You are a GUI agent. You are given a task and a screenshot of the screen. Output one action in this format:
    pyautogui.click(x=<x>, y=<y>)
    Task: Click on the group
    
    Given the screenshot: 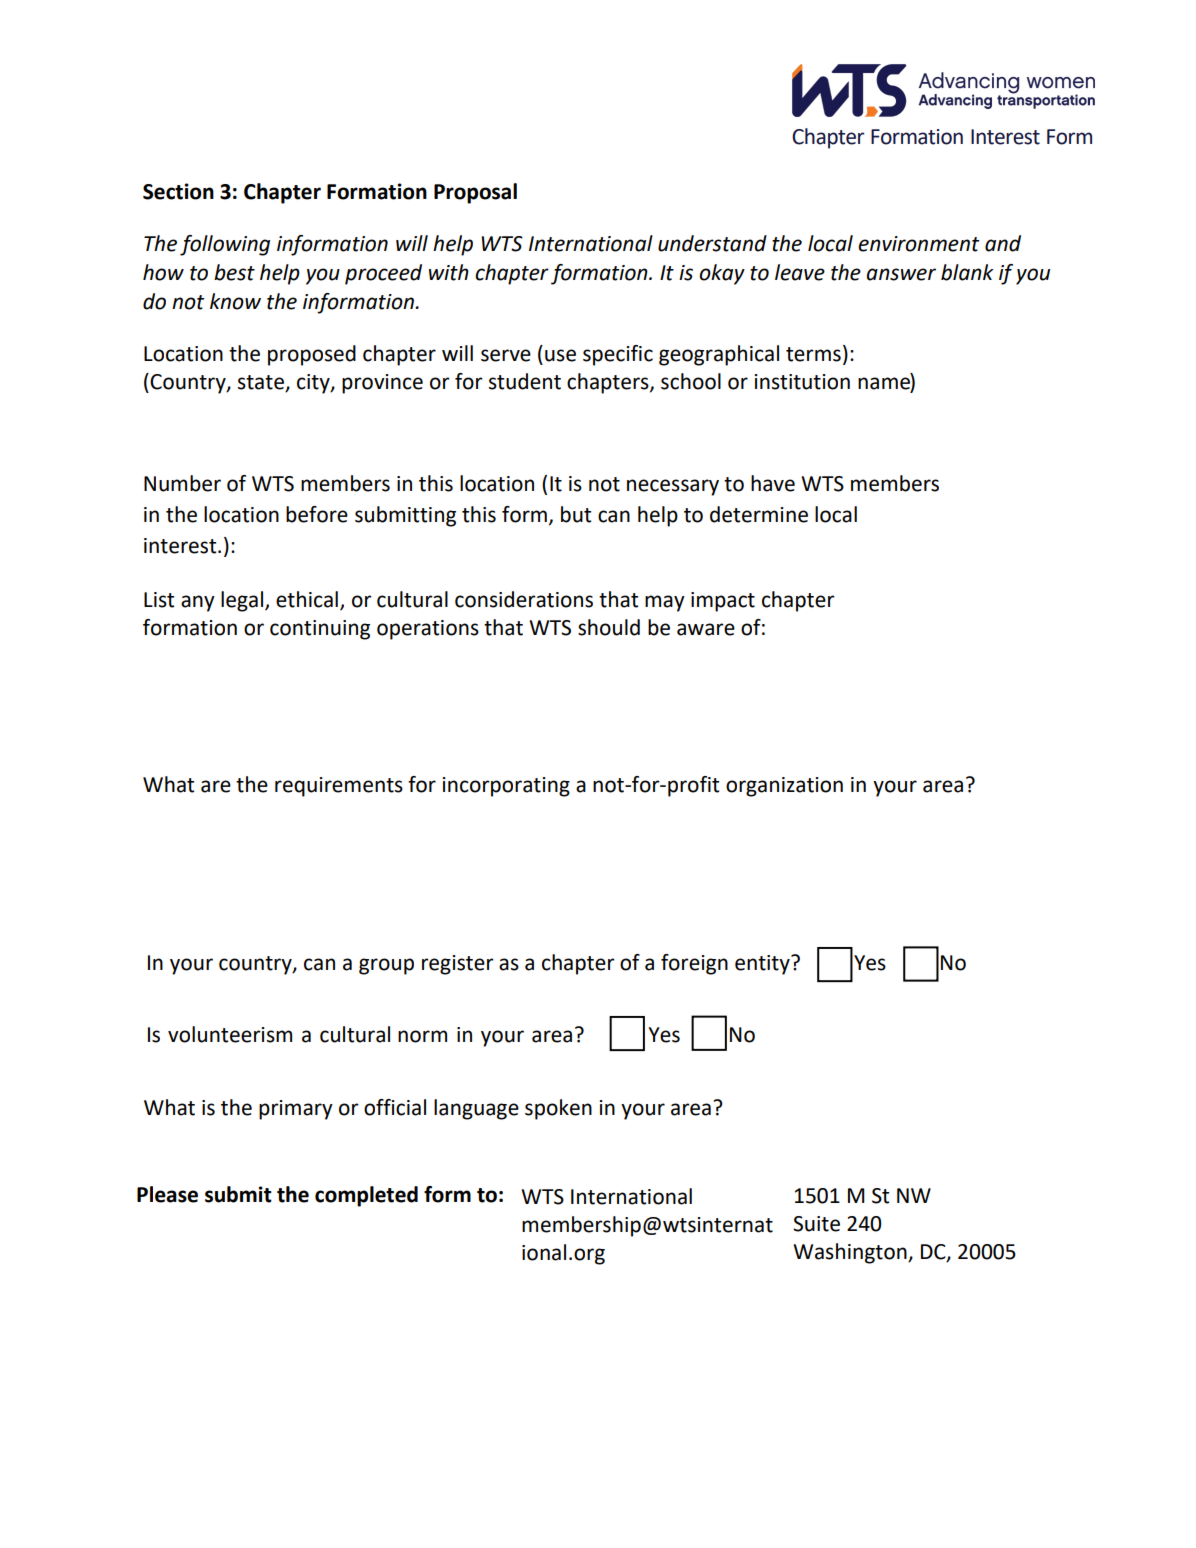 What is the action you would take?
    pyautogui.click(x=386, y=966)
